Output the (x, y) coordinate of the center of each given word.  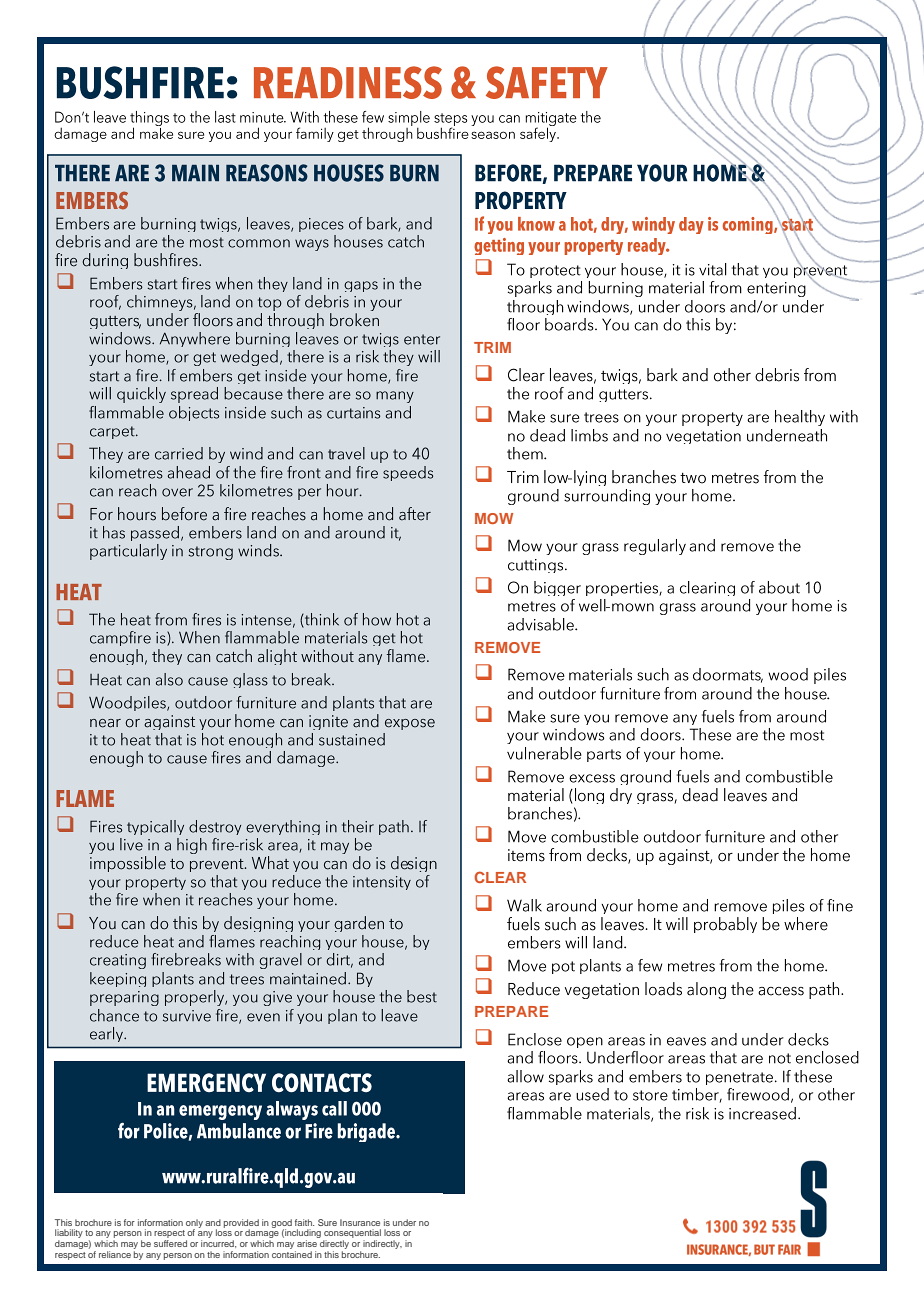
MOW (494, 518)
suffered (170, 1243)
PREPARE (511, 1011)
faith (304, 1222)
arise (307, 1243)
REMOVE (507, 647)
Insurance (360, 1222)
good (281, 1224)
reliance (115, 1254)
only (194, 1224)
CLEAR (500, 877)
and (213, 1222)
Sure (327, 1222)
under (404, 1222)
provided (241, 1224)
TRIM (492, 347)
